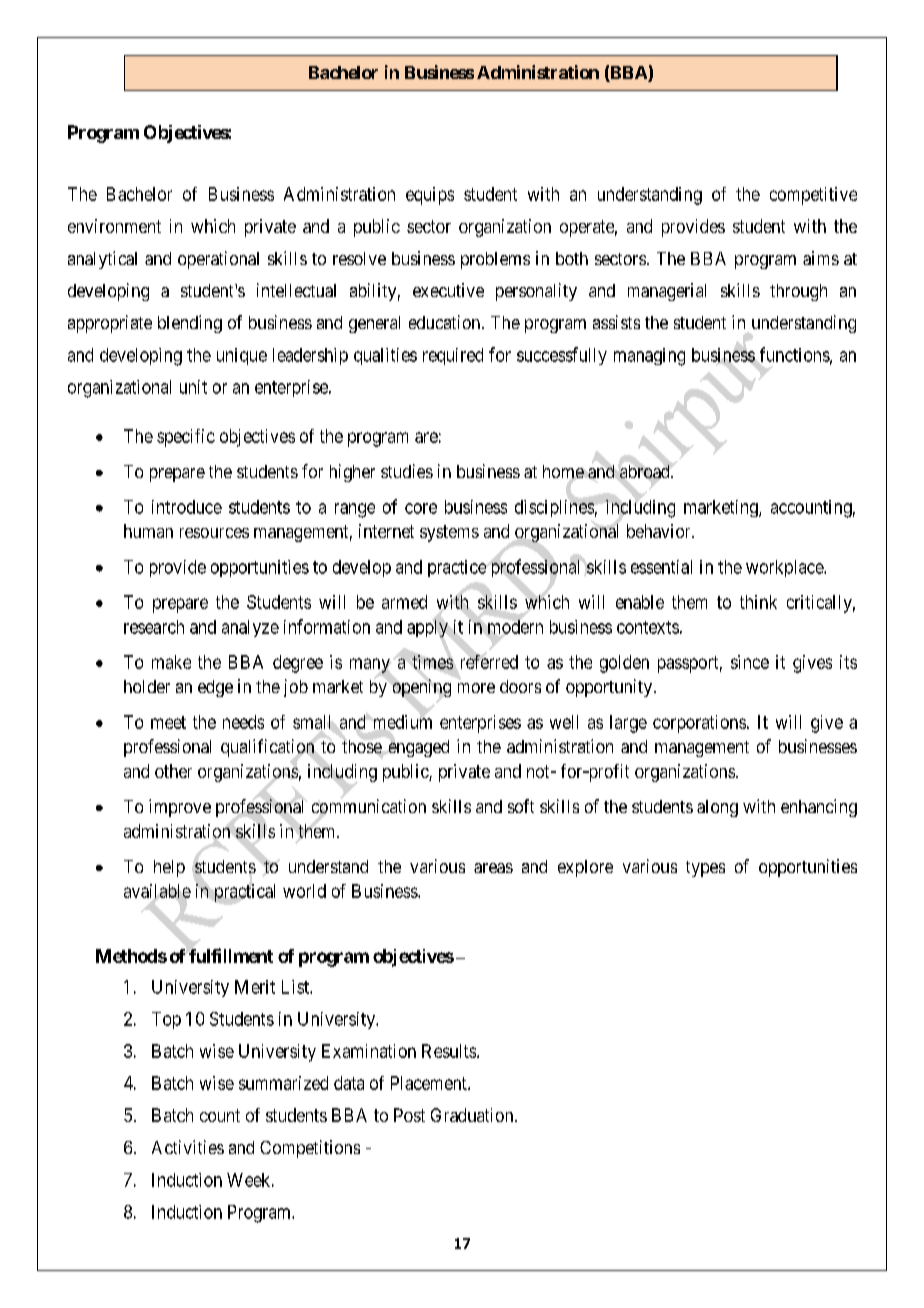 The height and width of the document is (1308, 924). Describe the element at coordinates (218, 260) in the document. I see `operational` at that location.
